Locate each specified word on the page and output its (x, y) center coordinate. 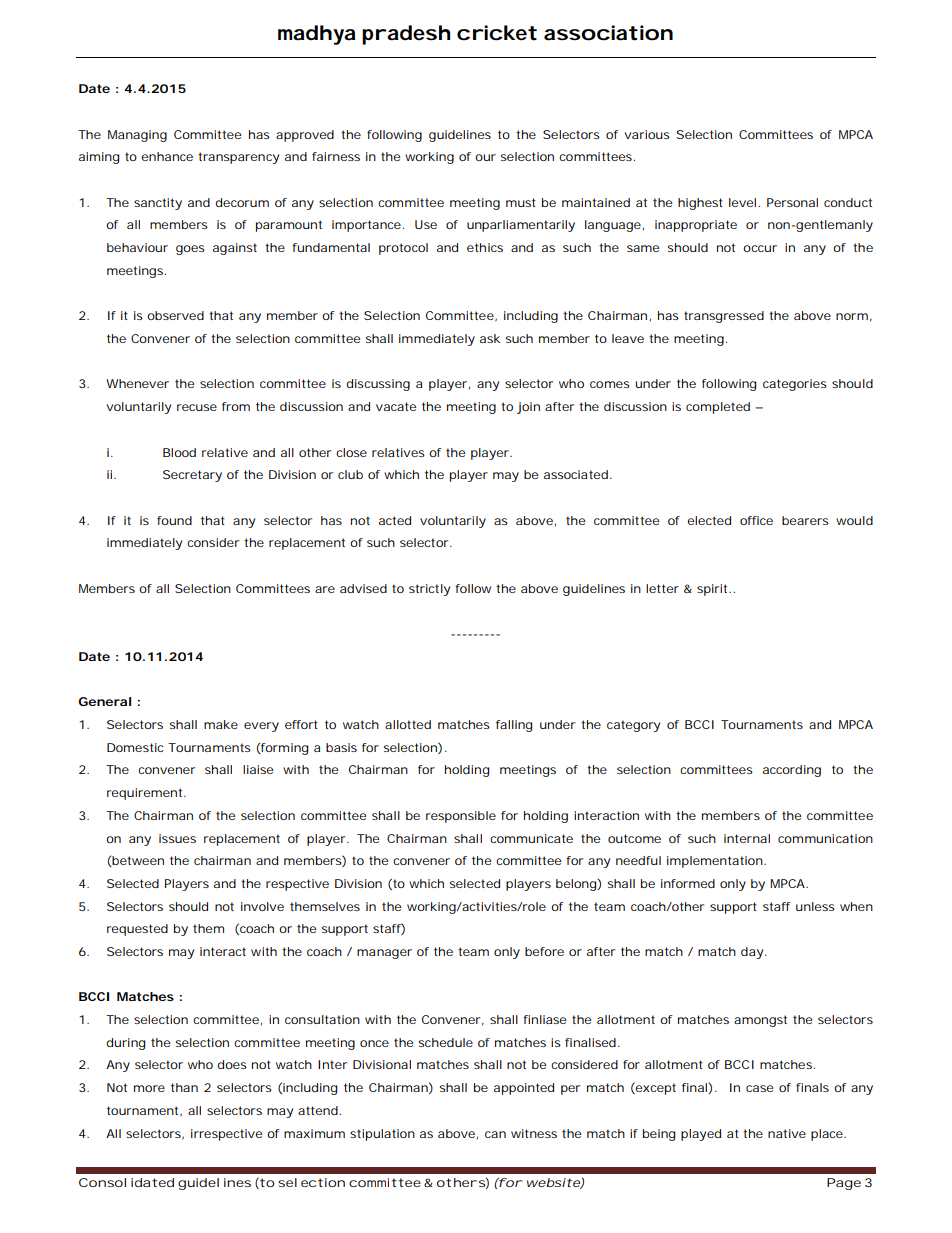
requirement (146, 794)
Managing (137, 136)
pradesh (406, 35)
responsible (461, 817)
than (184, 1087)
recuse (197, 407)
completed (718, 408)
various (647, 134)
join (528, 408)
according (792, 771)
